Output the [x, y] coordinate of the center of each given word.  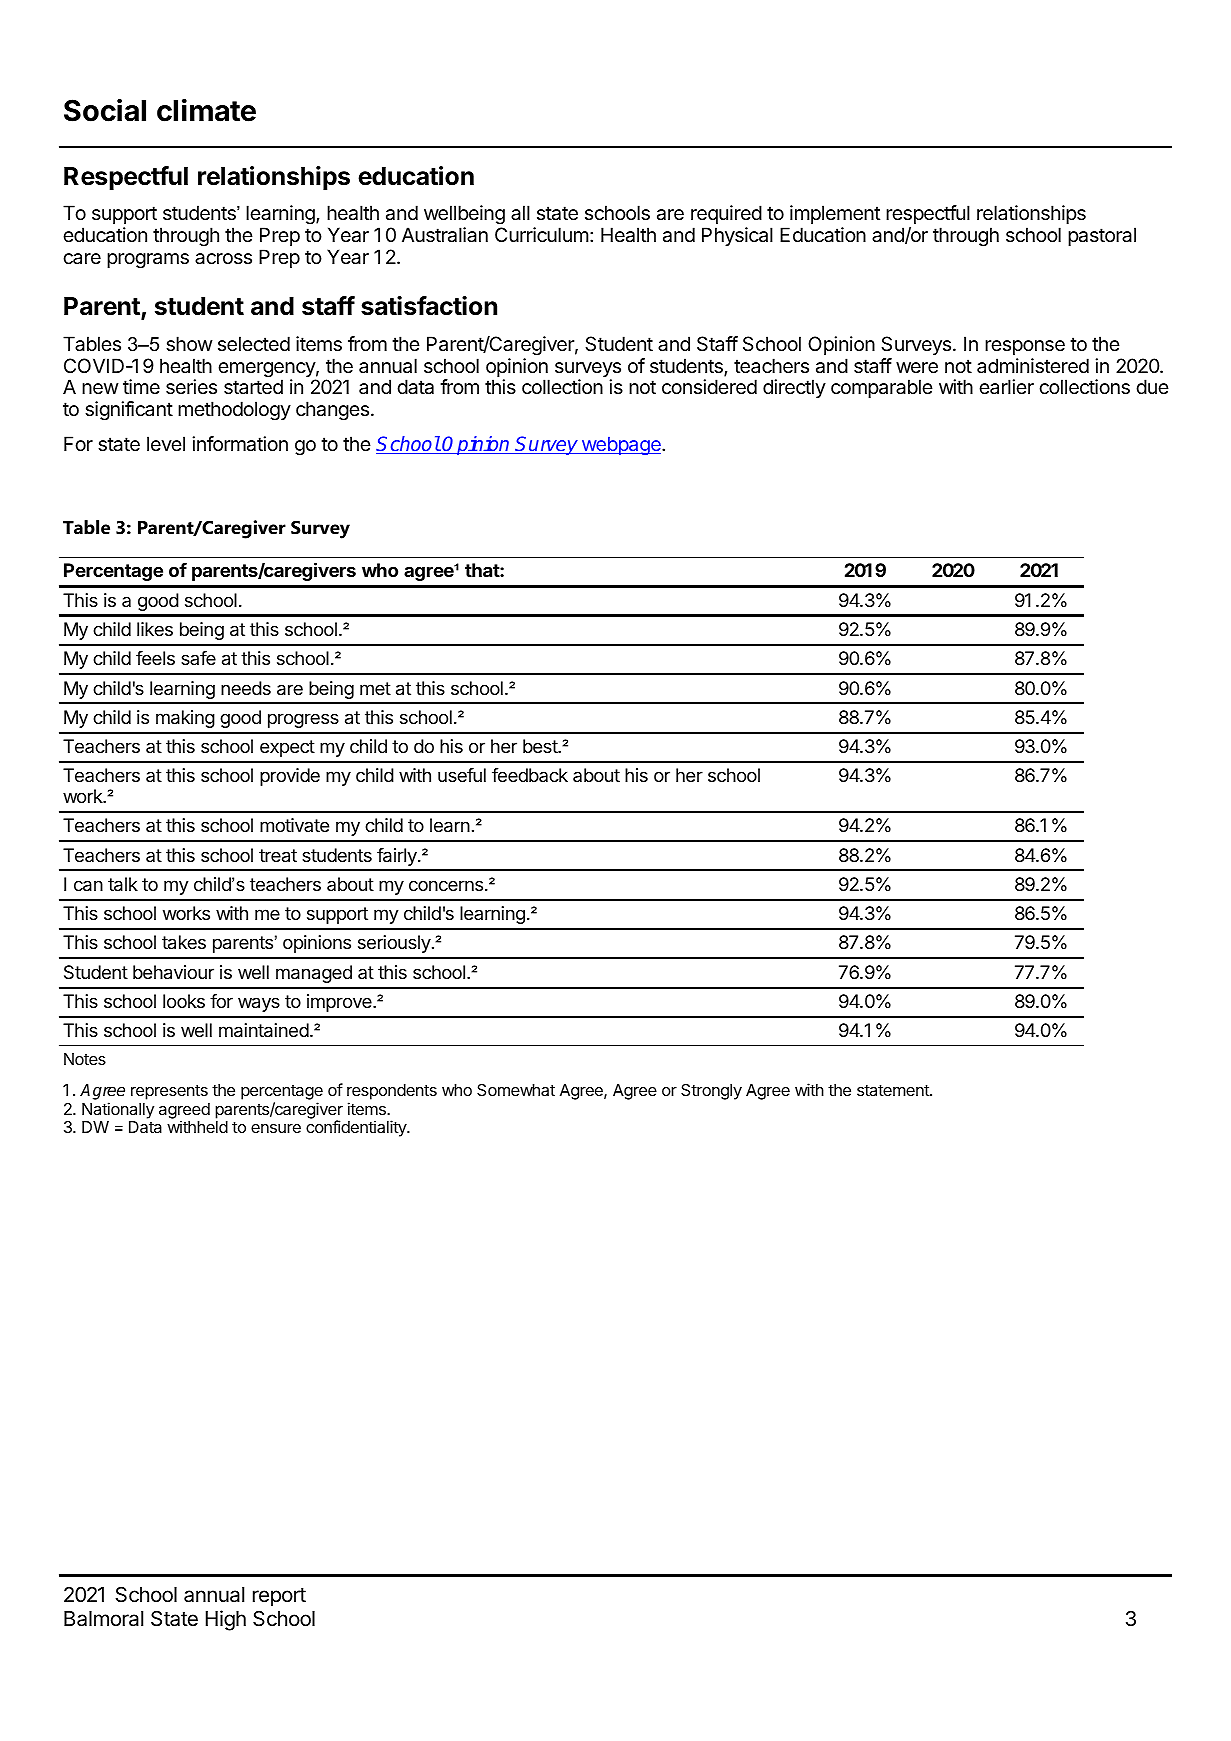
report [279, 1597]
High [226, 1620]
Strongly [711, 1092]
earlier [1006, 386]
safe [198, 658]
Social [105, 110]
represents [169, 1092]
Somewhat [516, 1090]
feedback [530, 775]
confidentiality [357, 1128]
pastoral [1102, 236]
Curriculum [542, 235]
